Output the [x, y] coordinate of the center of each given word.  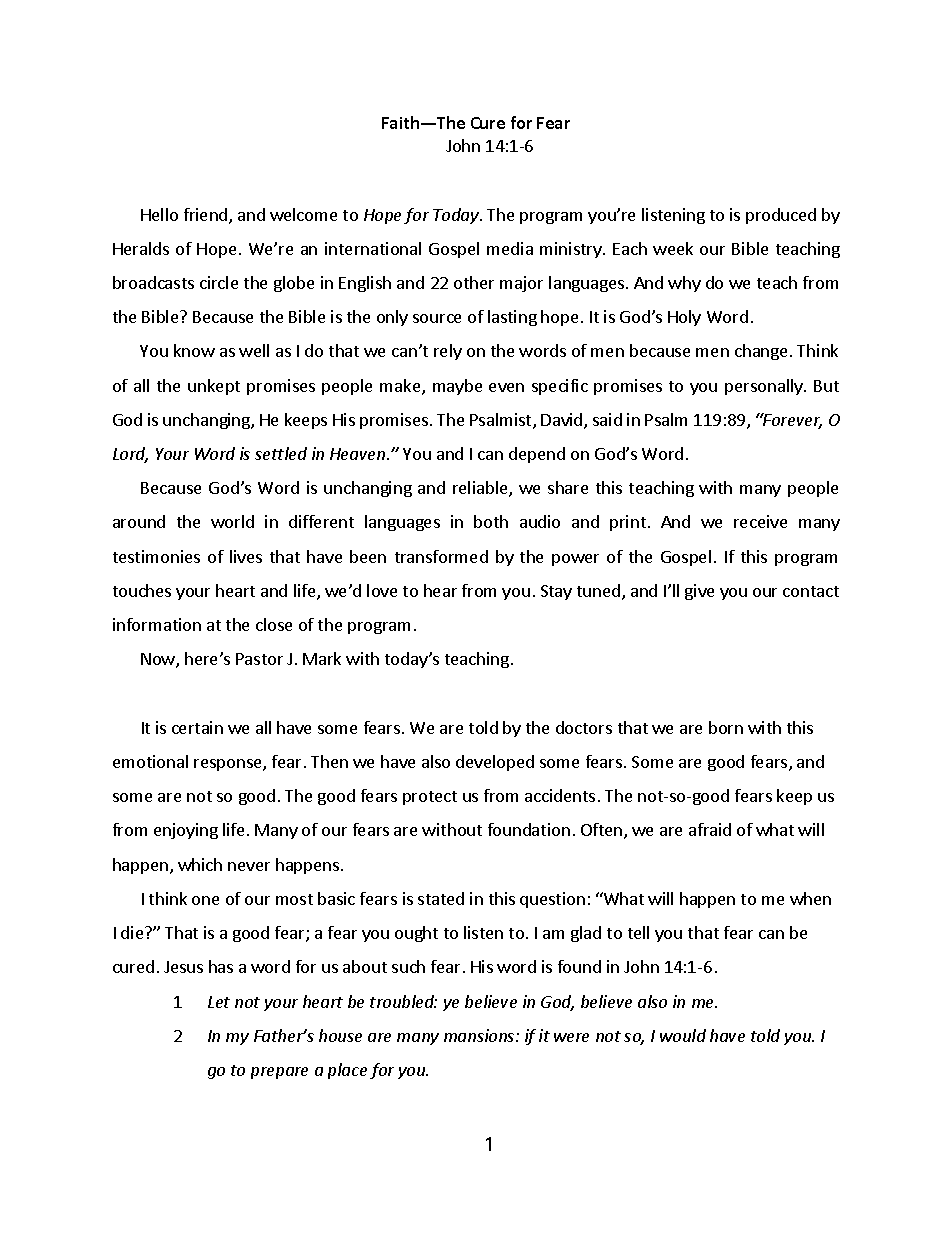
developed [495, 763]
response [229, 765]
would [683, 1035]
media [510, 248]
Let [219, 1002]
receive [760, 521]
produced [781, 216]
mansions [480, 1035]
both [491, 521]
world [232, 521]
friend [207, 216]
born [726, 727]
